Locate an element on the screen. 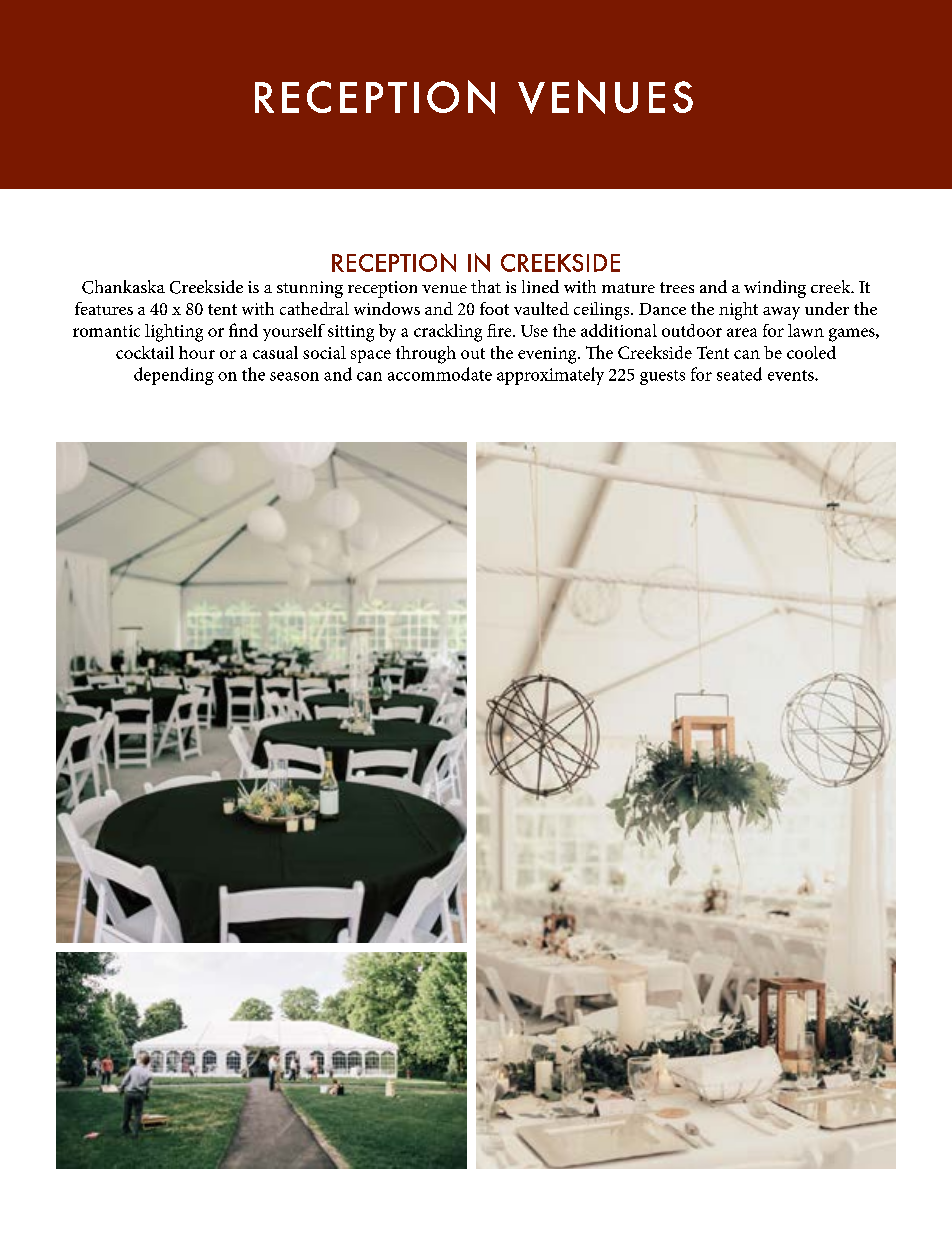 Image resolution: width=952 pixels, height=1233 pixels. that is located at coordinates (486, 286).
